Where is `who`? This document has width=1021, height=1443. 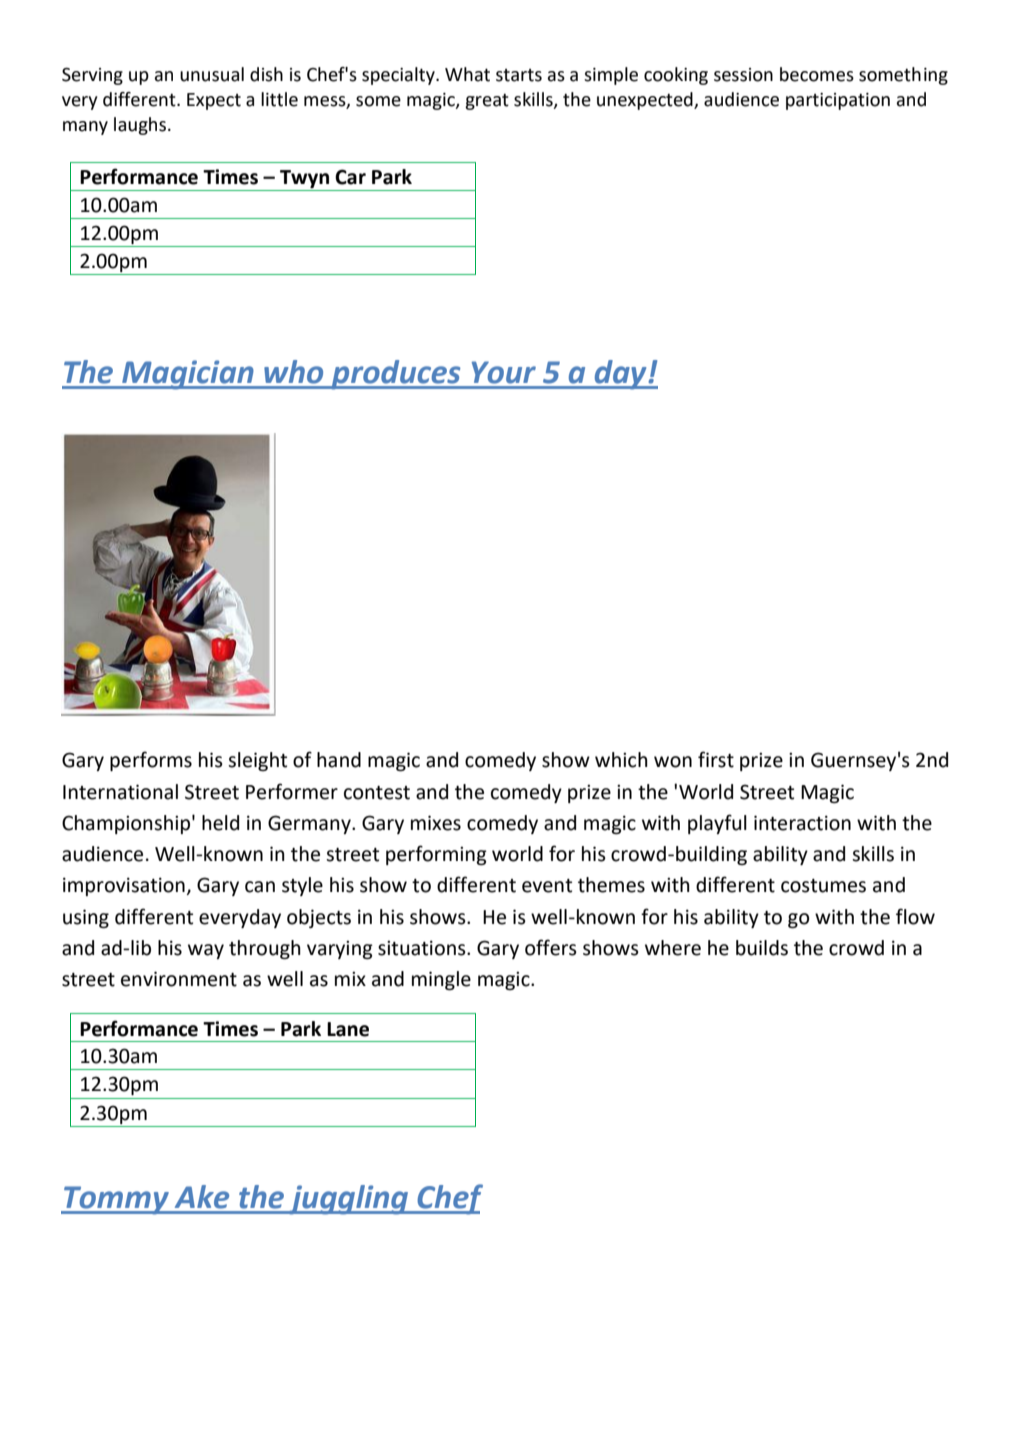 who is located at coordinates (293, 372).
